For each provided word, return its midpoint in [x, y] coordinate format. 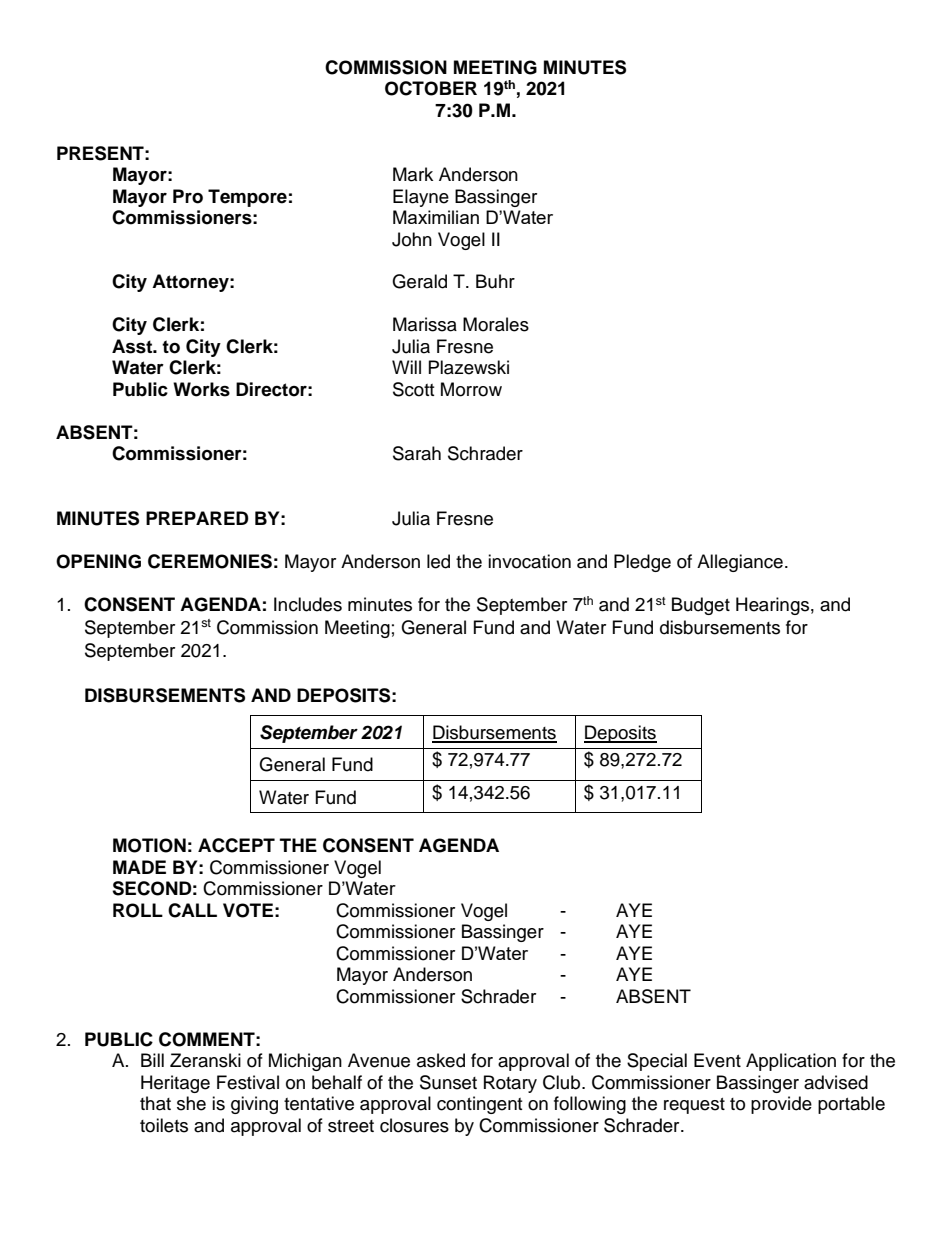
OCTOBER [431, 88]
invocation [529, 561]
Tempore [247, 198]
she [191, 1103]
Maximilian [436, 217]
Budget [701, 606]
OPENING [98, 561]
